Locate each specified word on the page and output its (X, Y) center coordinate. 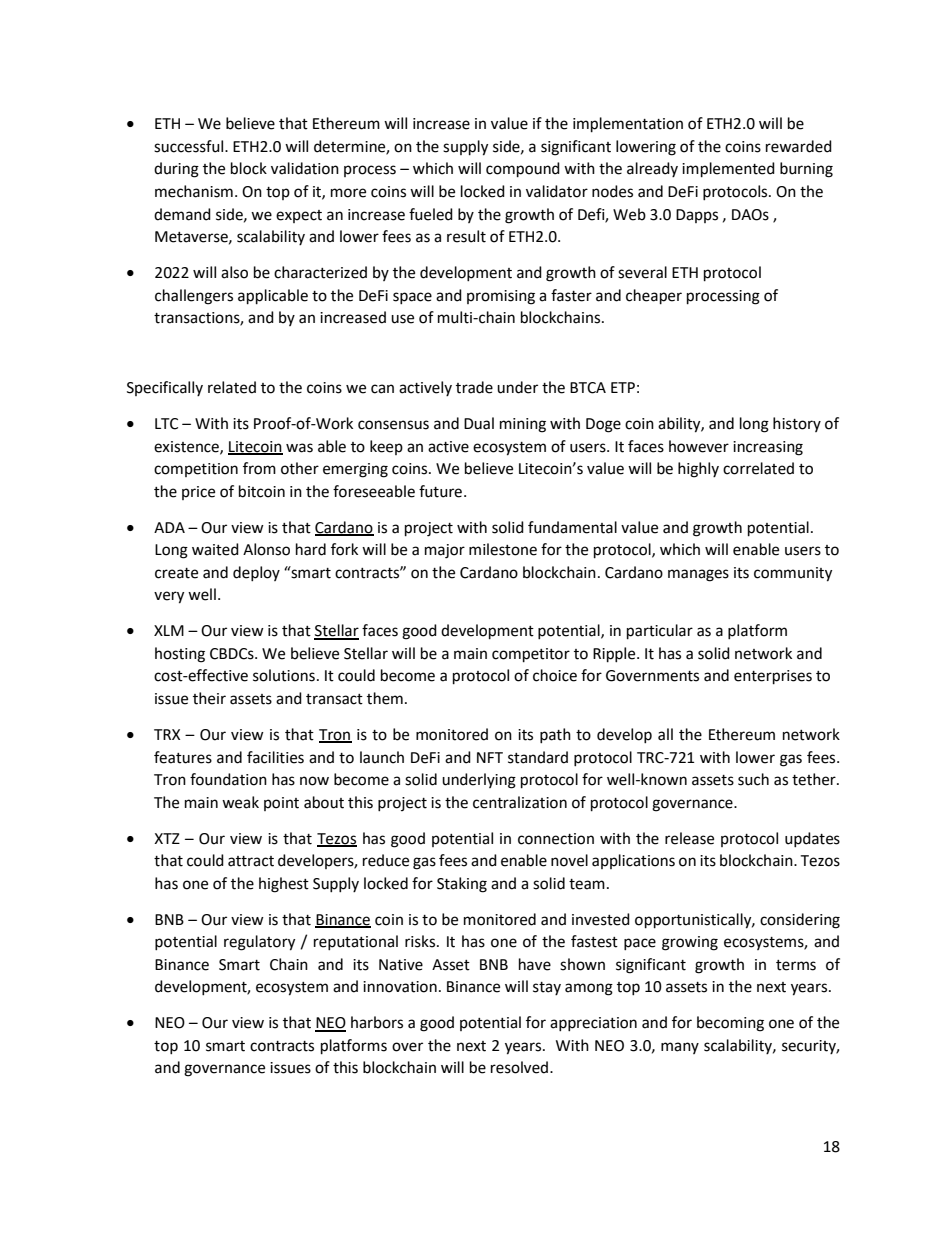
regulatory (259, 943)
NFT (490, 757)
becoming (730, 1024)
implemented (728, 170)
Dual (479, 423)
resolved (521, 1067)
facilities (275, 757)
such (753, 779)
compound (523, 170)
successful (190, 146)
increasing (768, 448)
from (259, 468)
